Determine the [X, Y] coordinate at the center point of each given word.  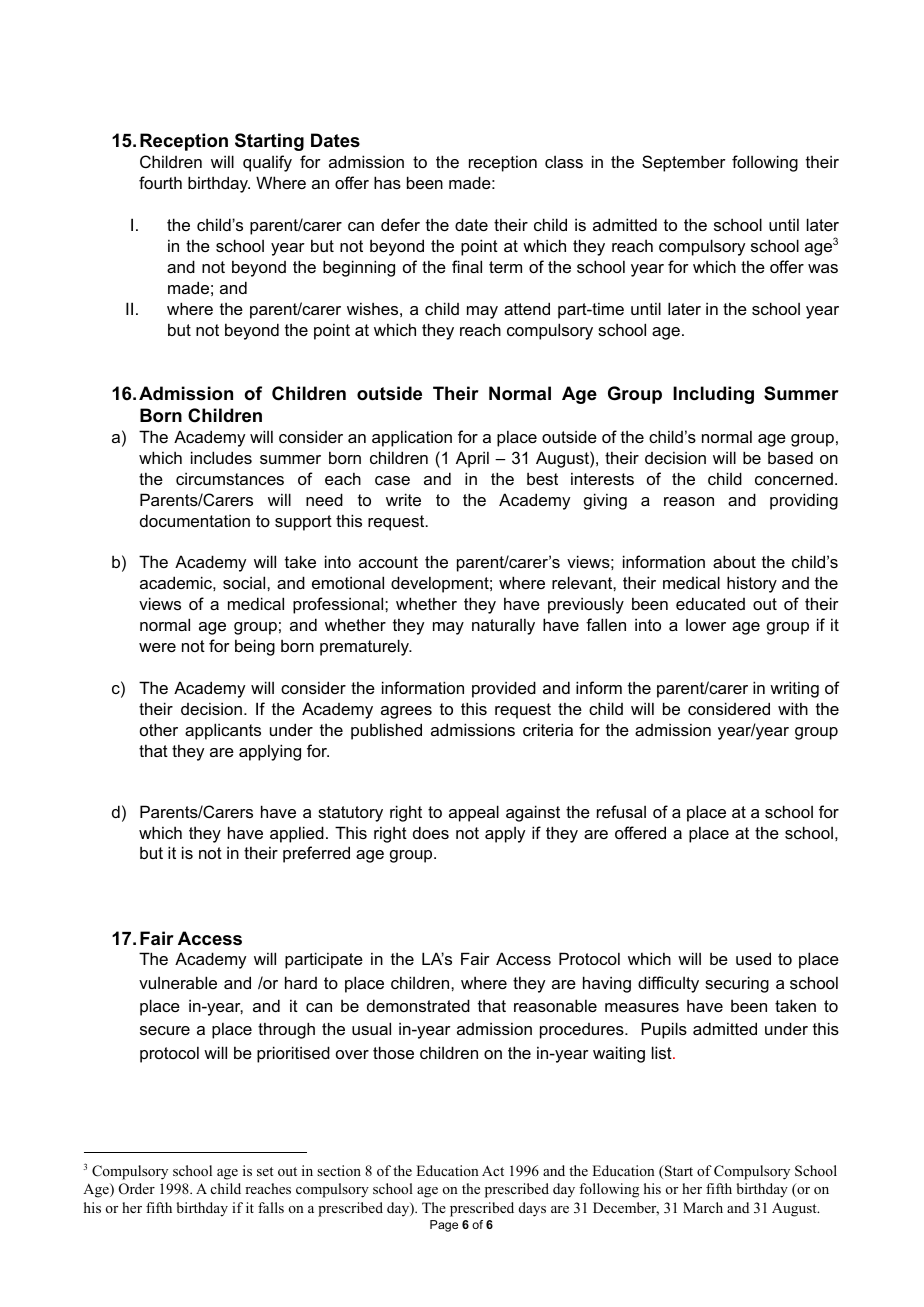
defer [400, 224]
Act [493, 1170]
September [684, 163]
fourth [160, 182]
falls [271, 1207]
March [703, 1207]
